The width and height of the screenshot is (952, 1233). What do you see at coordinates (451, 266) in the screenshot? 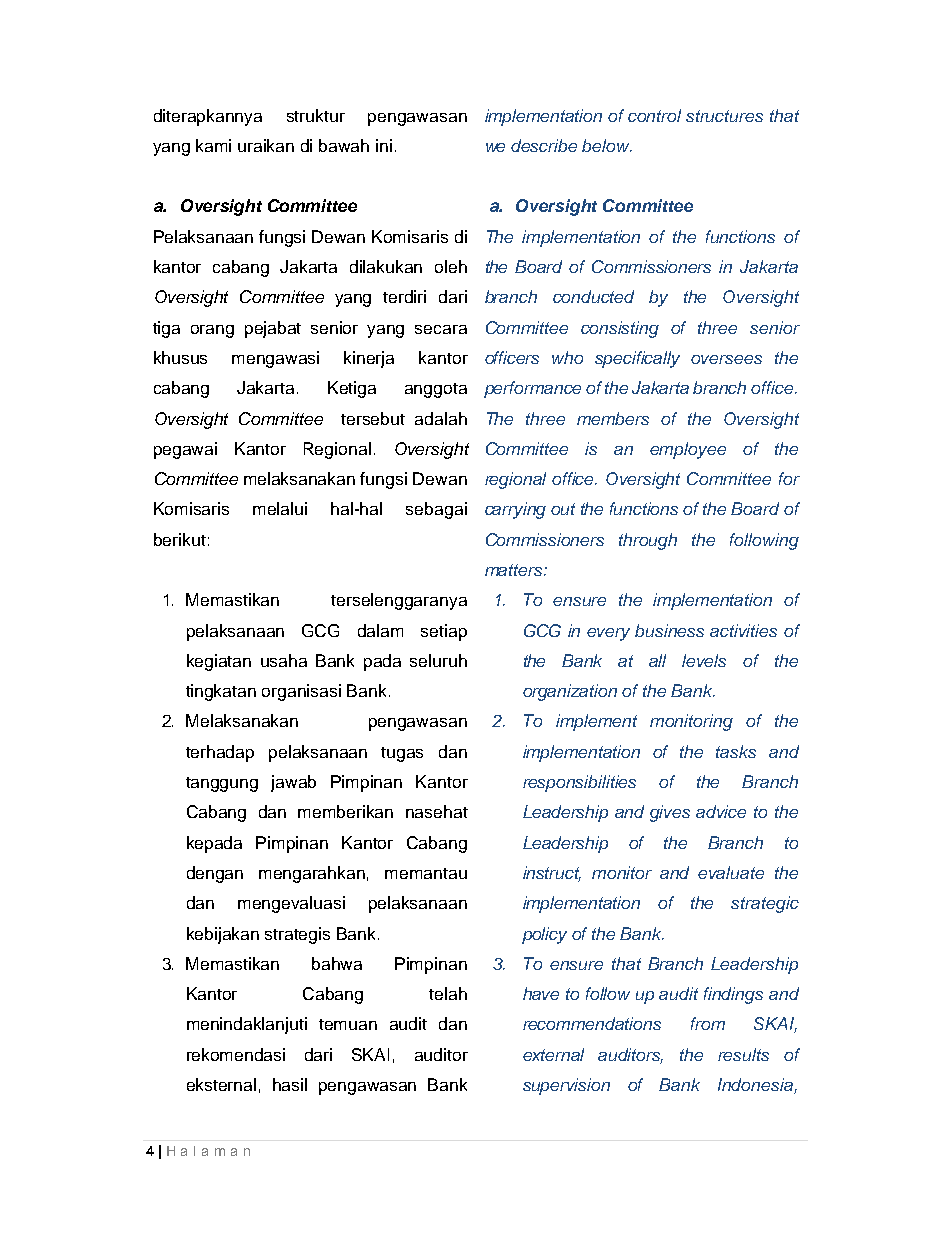
I see `oleh` at bounding box center [451, 266].
